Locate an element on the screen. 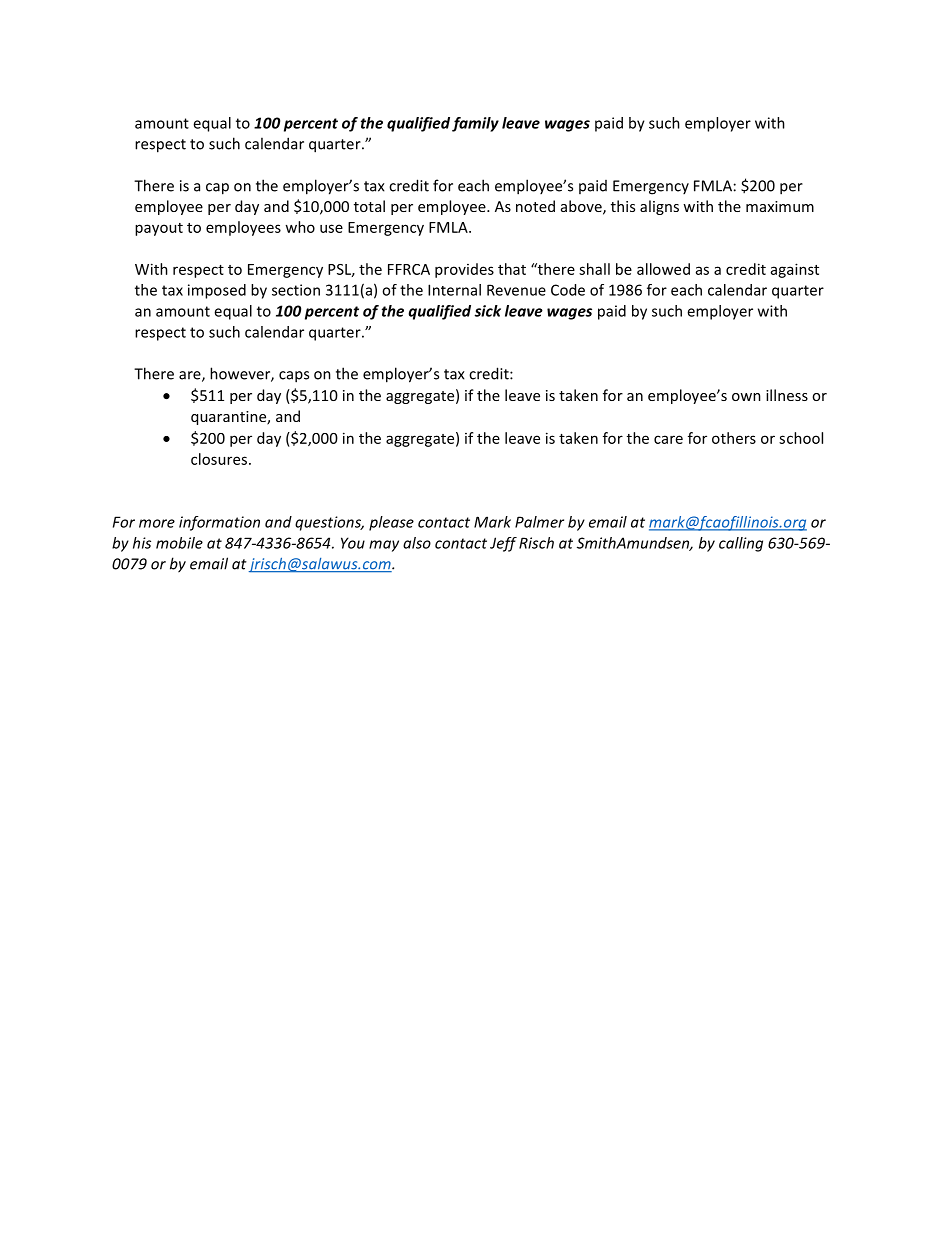 This screenshot has height=1233, width=952. noted is located at coordinates (535, 206).
